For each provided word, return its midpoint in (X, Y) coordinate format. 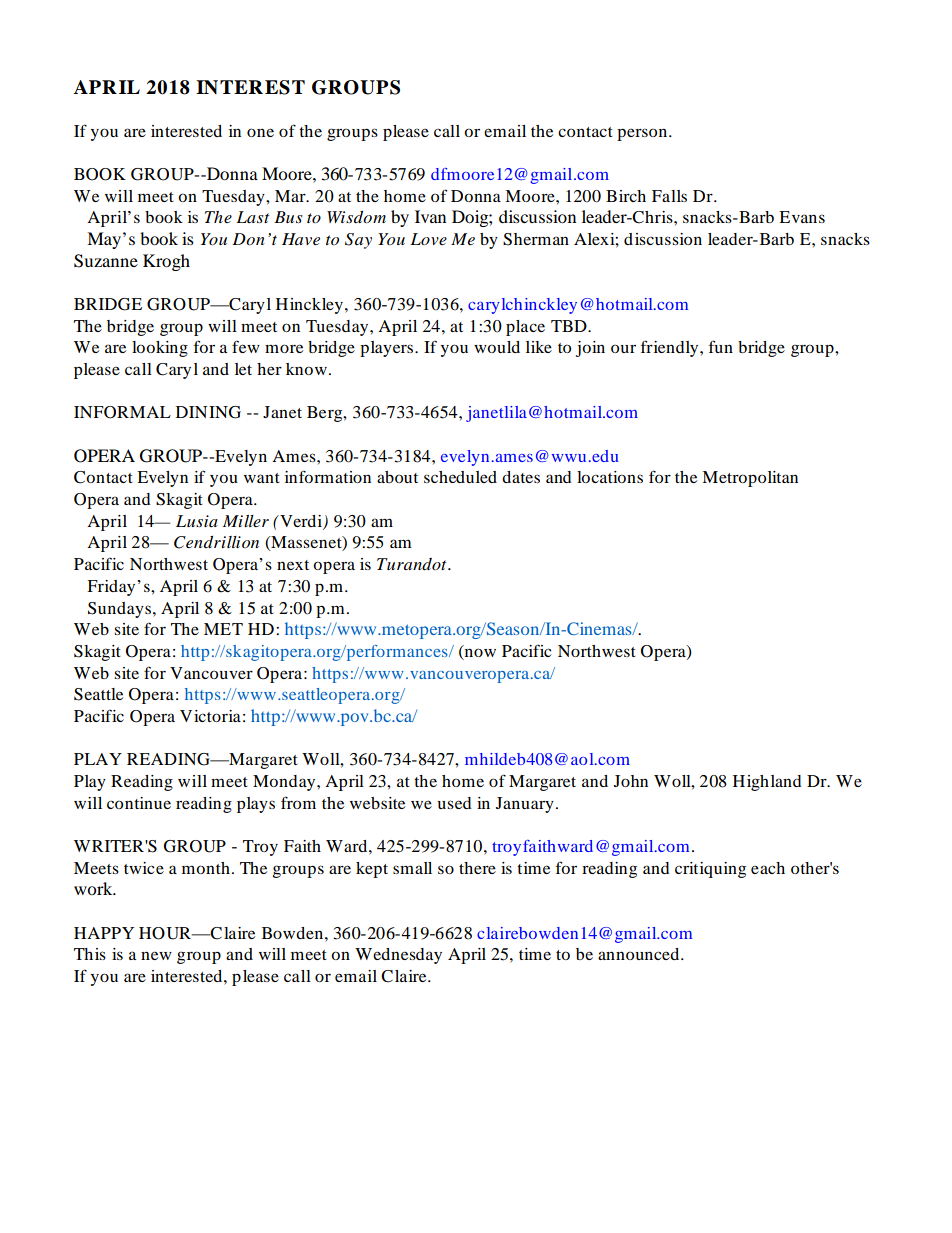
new (156, 955)
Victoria (210, 716)
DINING (208, 412)
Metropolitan (750, 479)
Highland (767, 783)
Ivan (430, 216)
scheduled (460, 477)
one (260, 132)
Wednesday (398, 956)
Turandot (413, 564)
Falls (669, 196)
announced (640, 954)
